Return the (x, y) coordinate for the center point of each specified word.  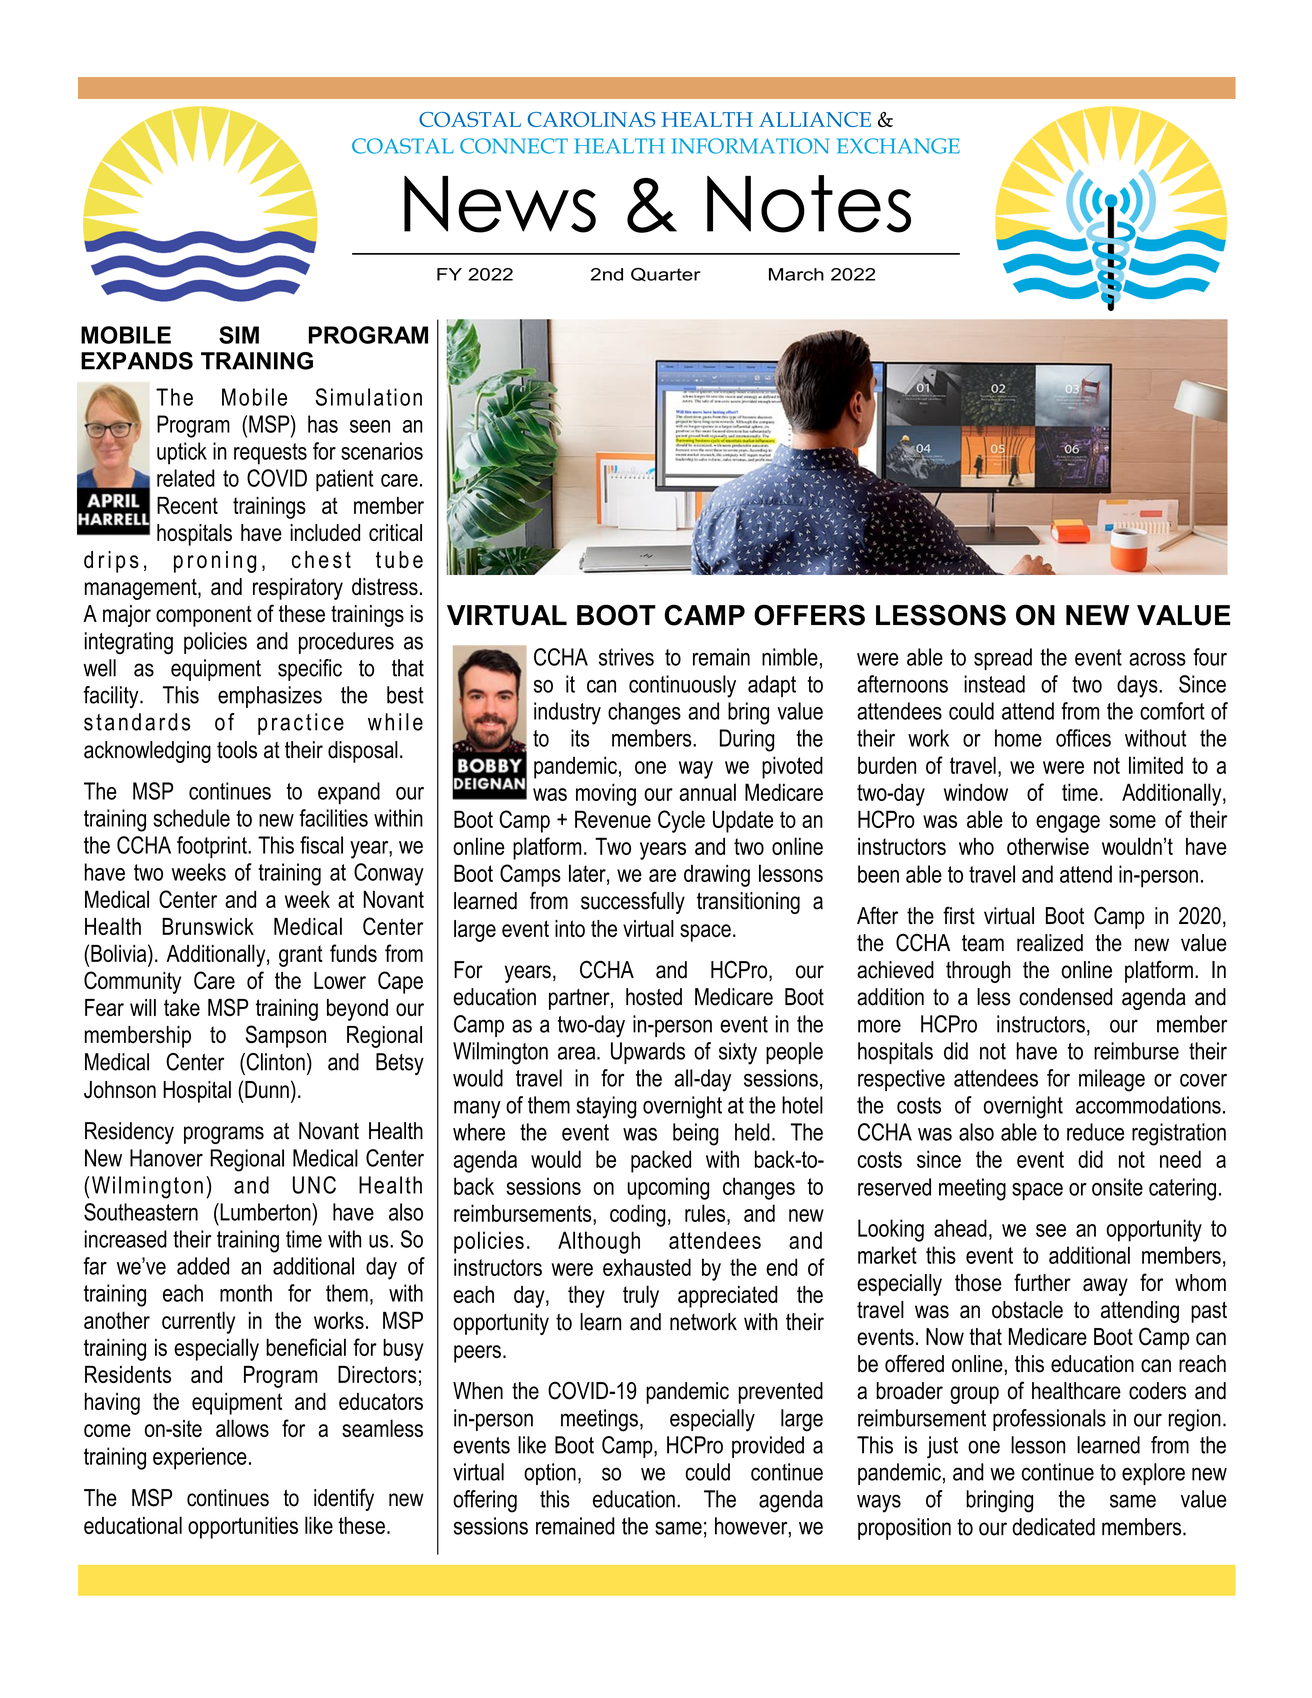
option (550, 1474)
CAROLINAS (591, 119)
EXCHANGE (898, 146)
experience (200, 1458)
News (500, 204)
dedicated (1053, 1527)
